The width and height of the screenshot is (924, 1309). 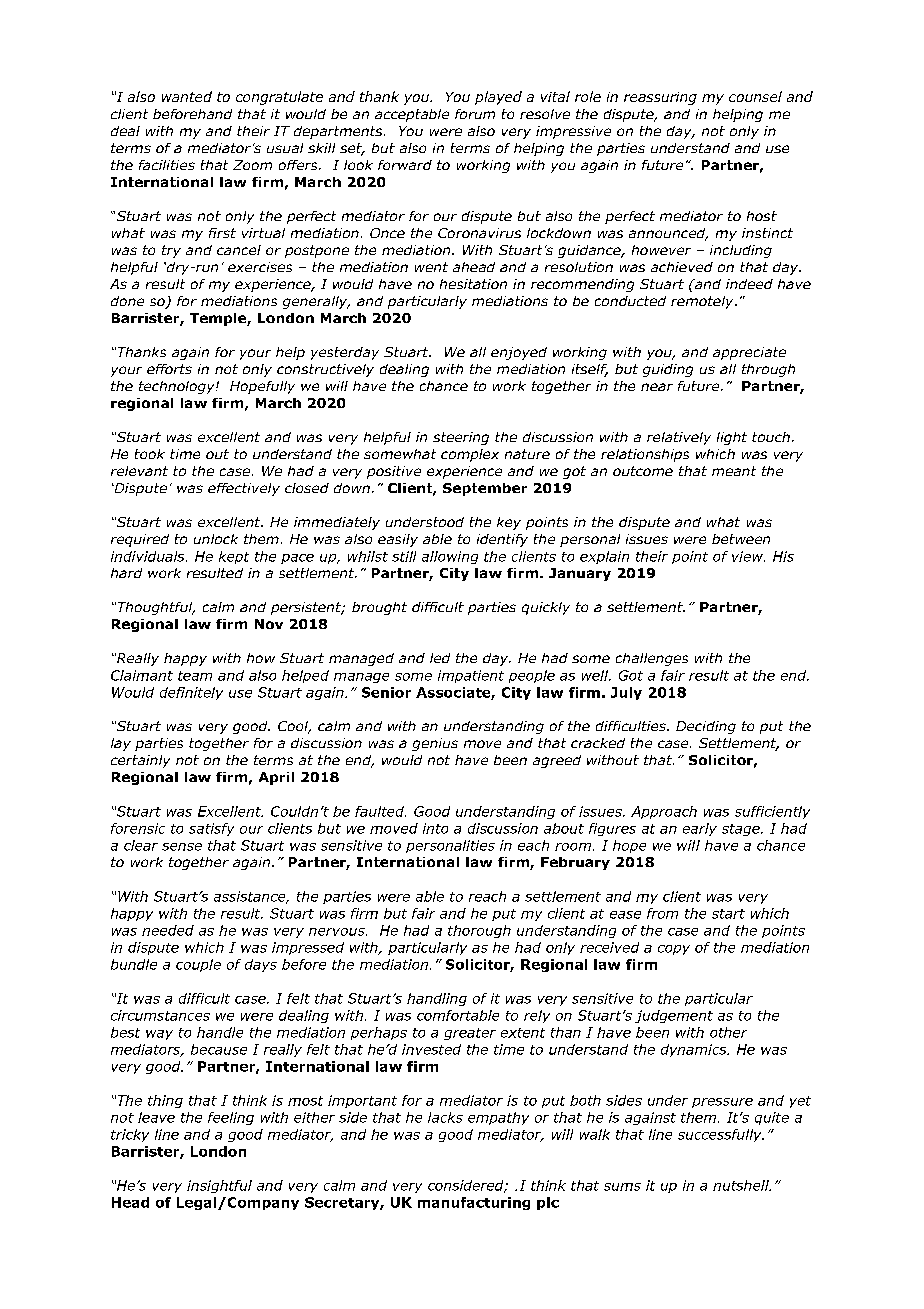 I want to click on nutshell, so click(x=742, y=1185).
